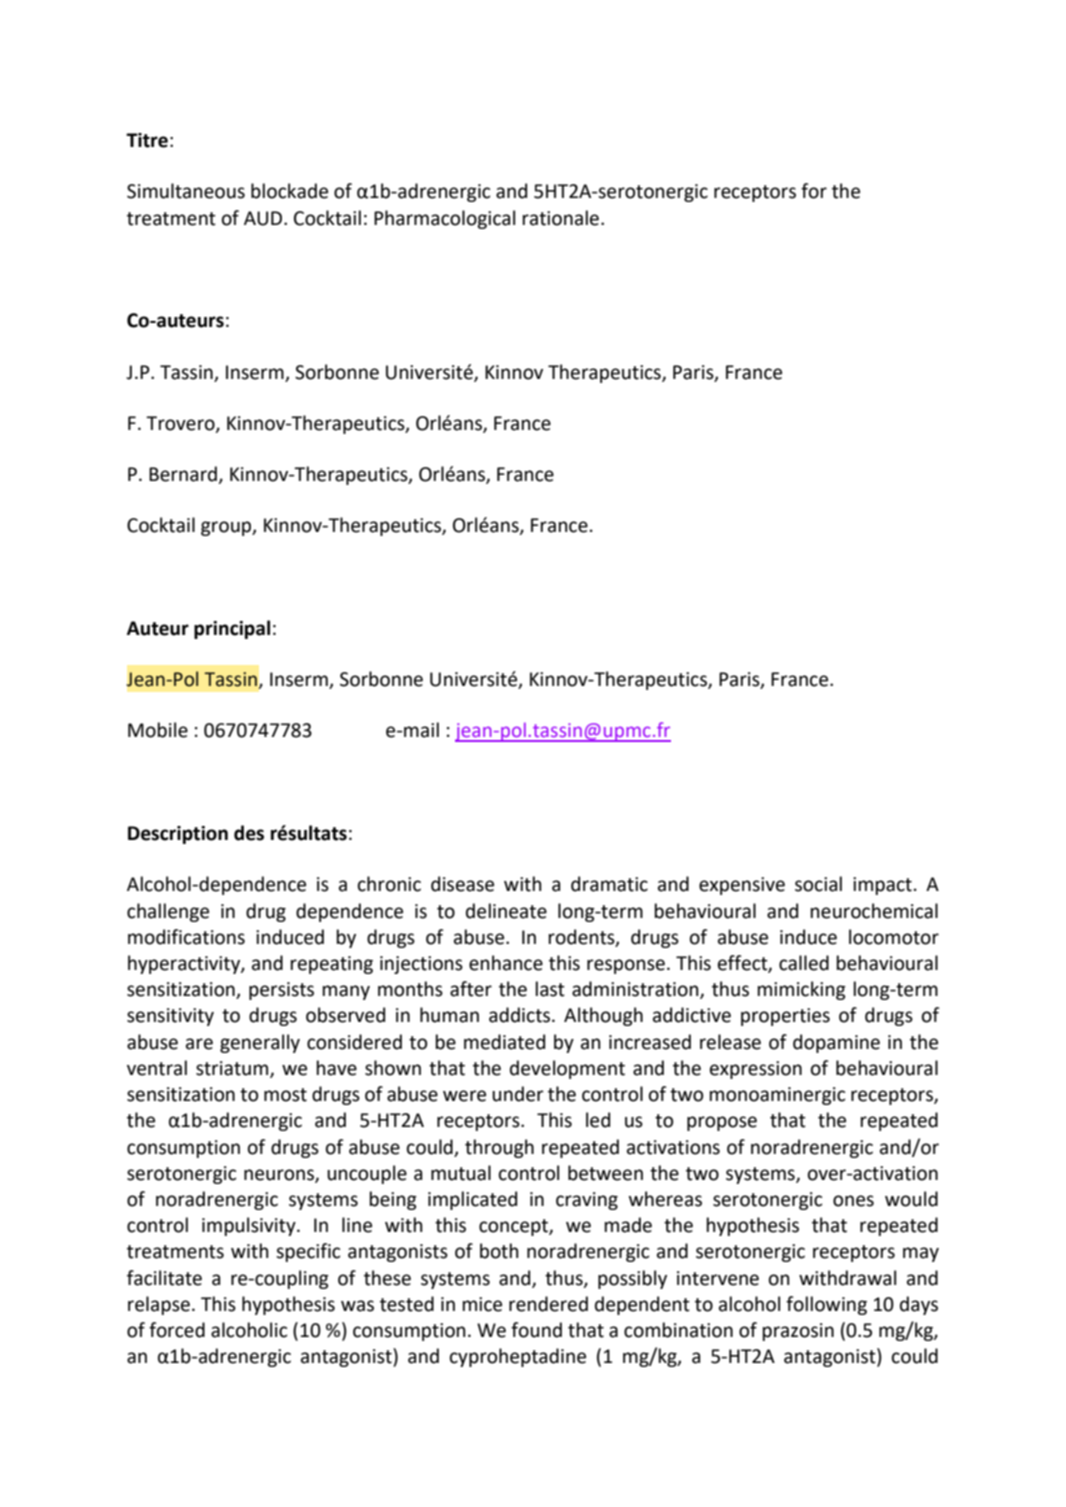  What do you see at coordinates (158, 730) in the screenshot?
I see `Mobile` at bounding box center [158, 730].
